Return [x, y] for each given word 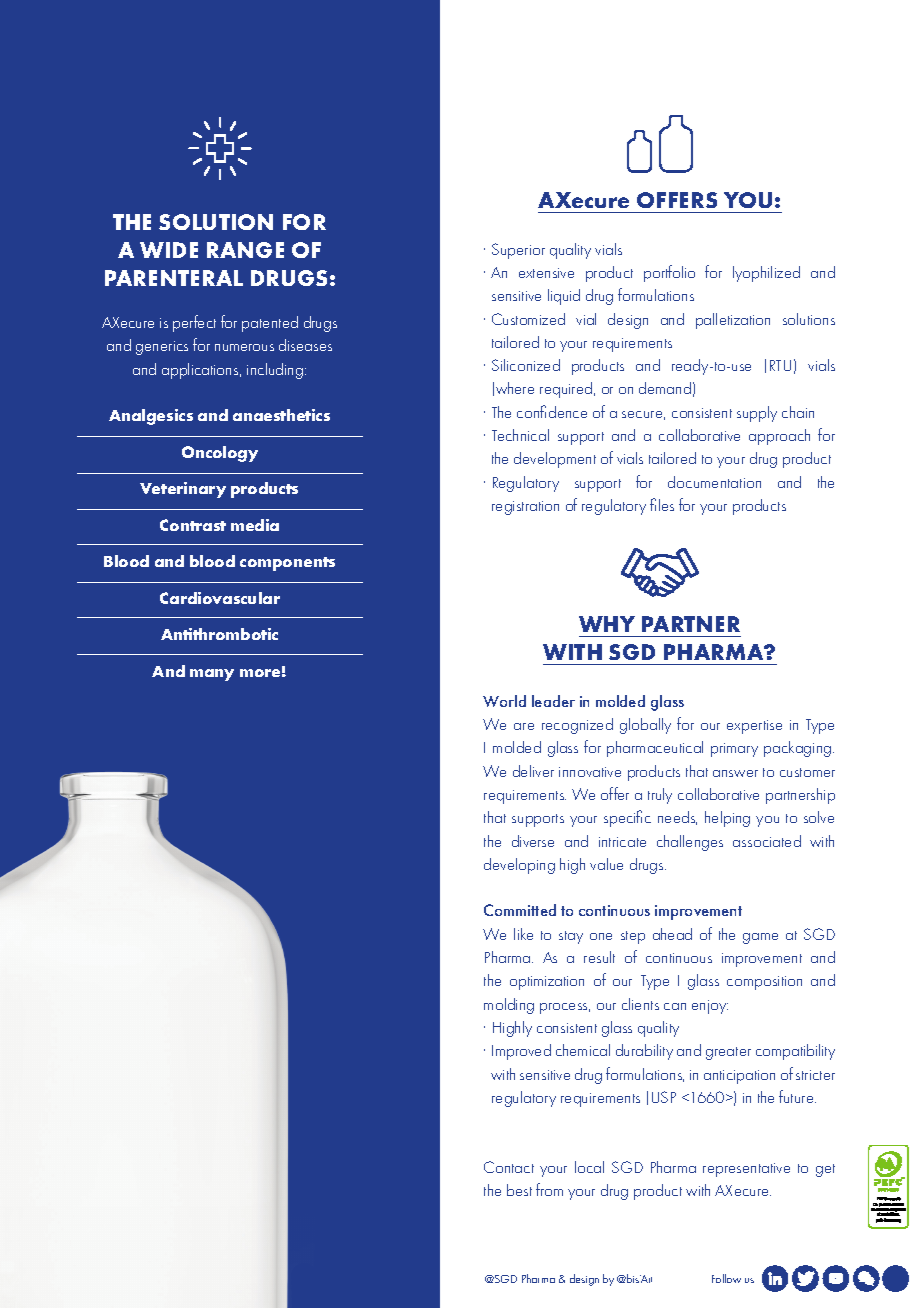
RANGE [245, 250]
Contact [509, 1167]
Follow [726, 1278]
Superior [518, 251]
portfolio [669, 273]
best [519, 1190]
